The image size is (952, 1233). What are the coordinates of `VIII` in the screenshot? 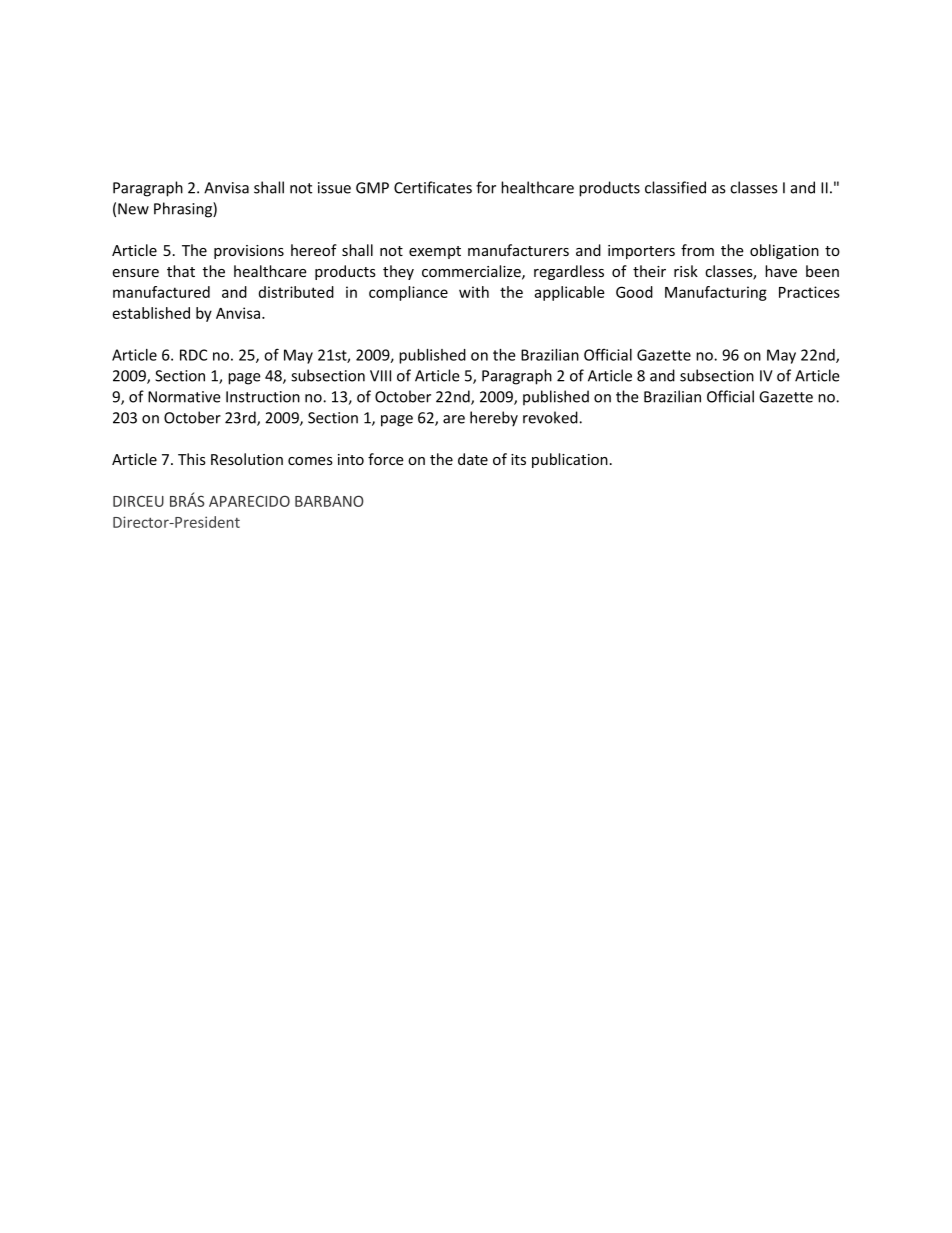 It's located at (380, 376).
